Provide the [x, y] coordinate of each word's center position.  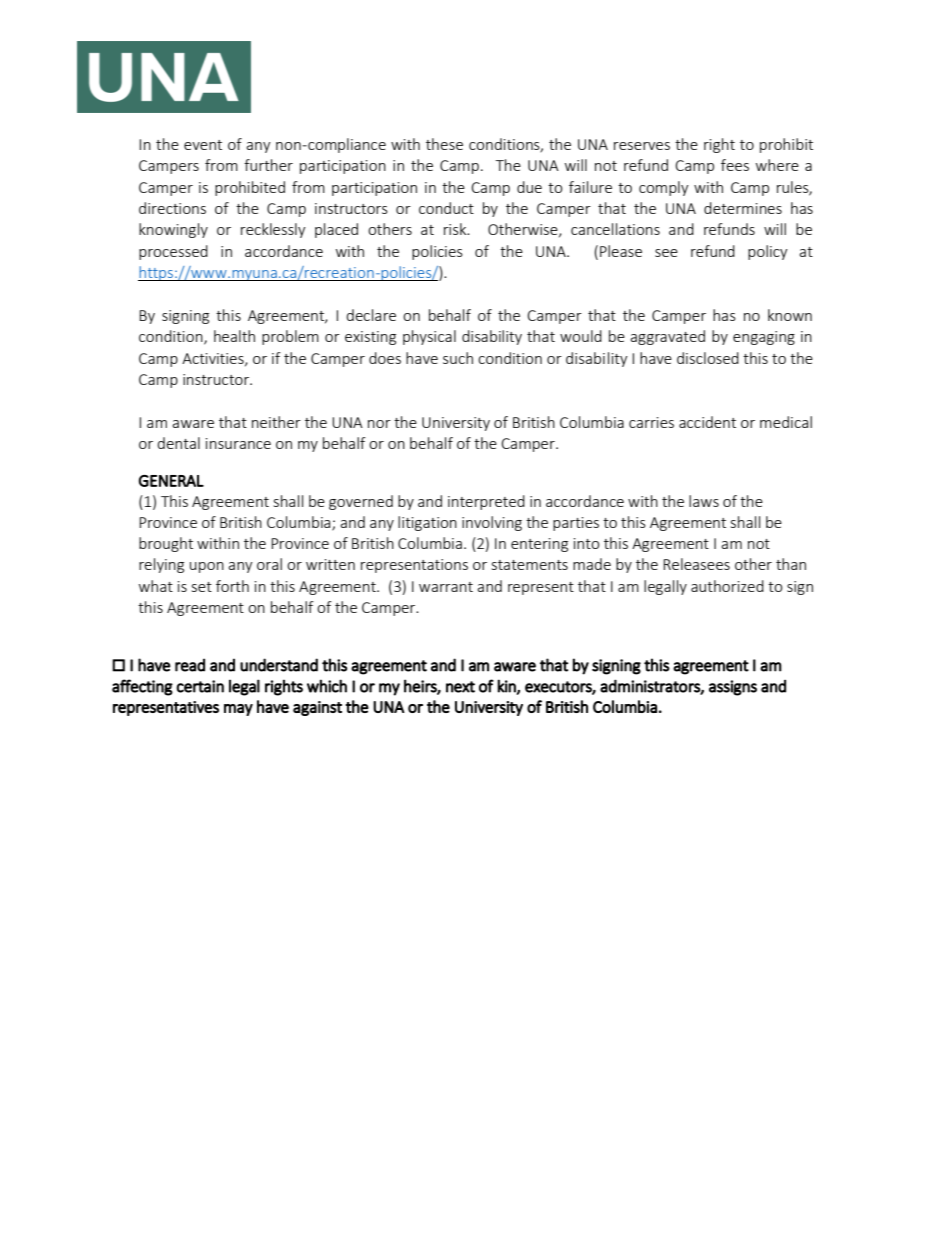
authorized [727, 586]
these [444, 144]
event [203, 145]
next [460, 687]
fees [735, 165]
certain [200, 686]
